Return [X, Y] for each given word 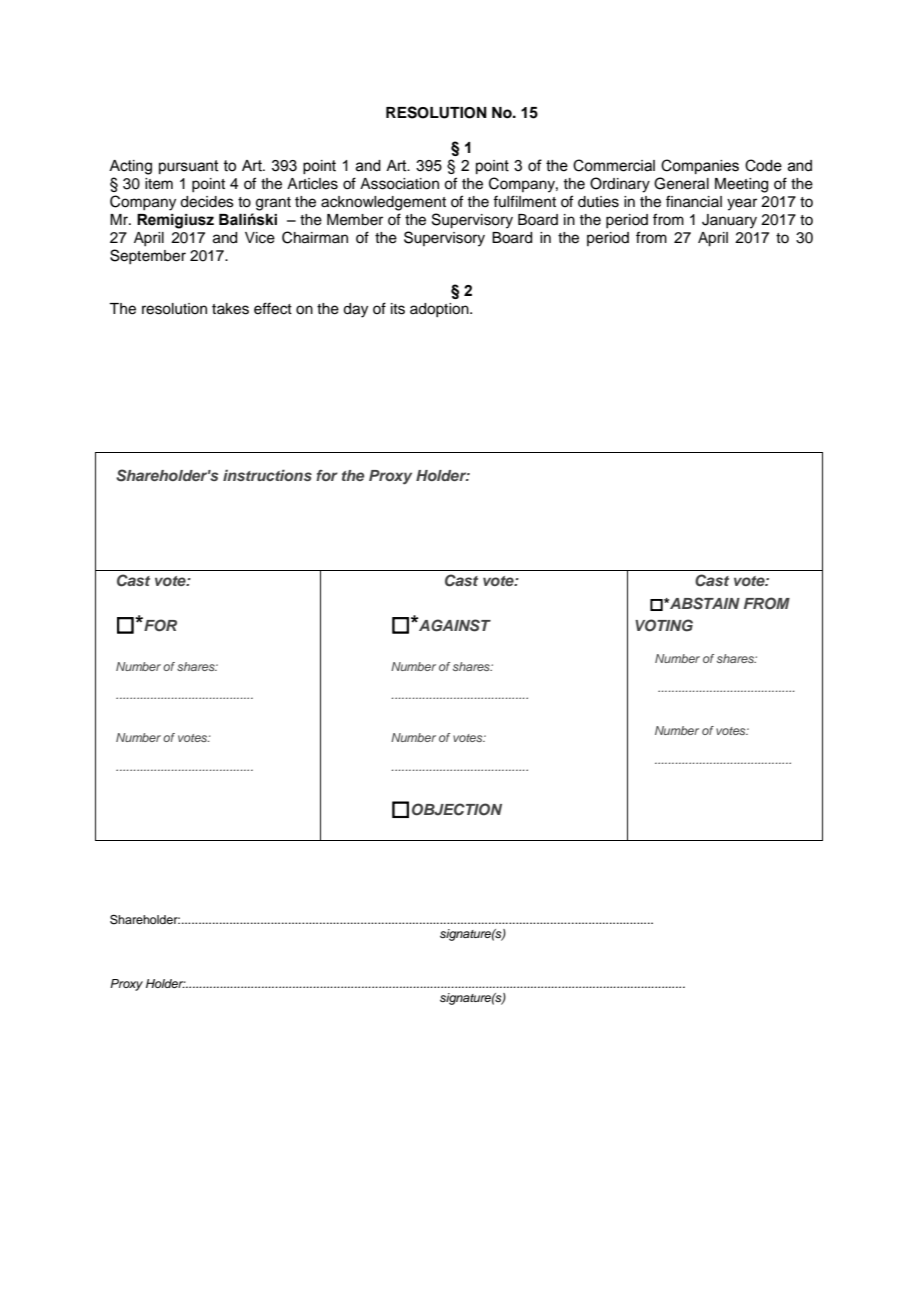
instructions [267, 475]
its [398, 309]
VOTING [664, 625]
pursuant [189, 167]
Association [399, 184]
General [681, 183]
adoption [440, 310]
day [355, 310]
